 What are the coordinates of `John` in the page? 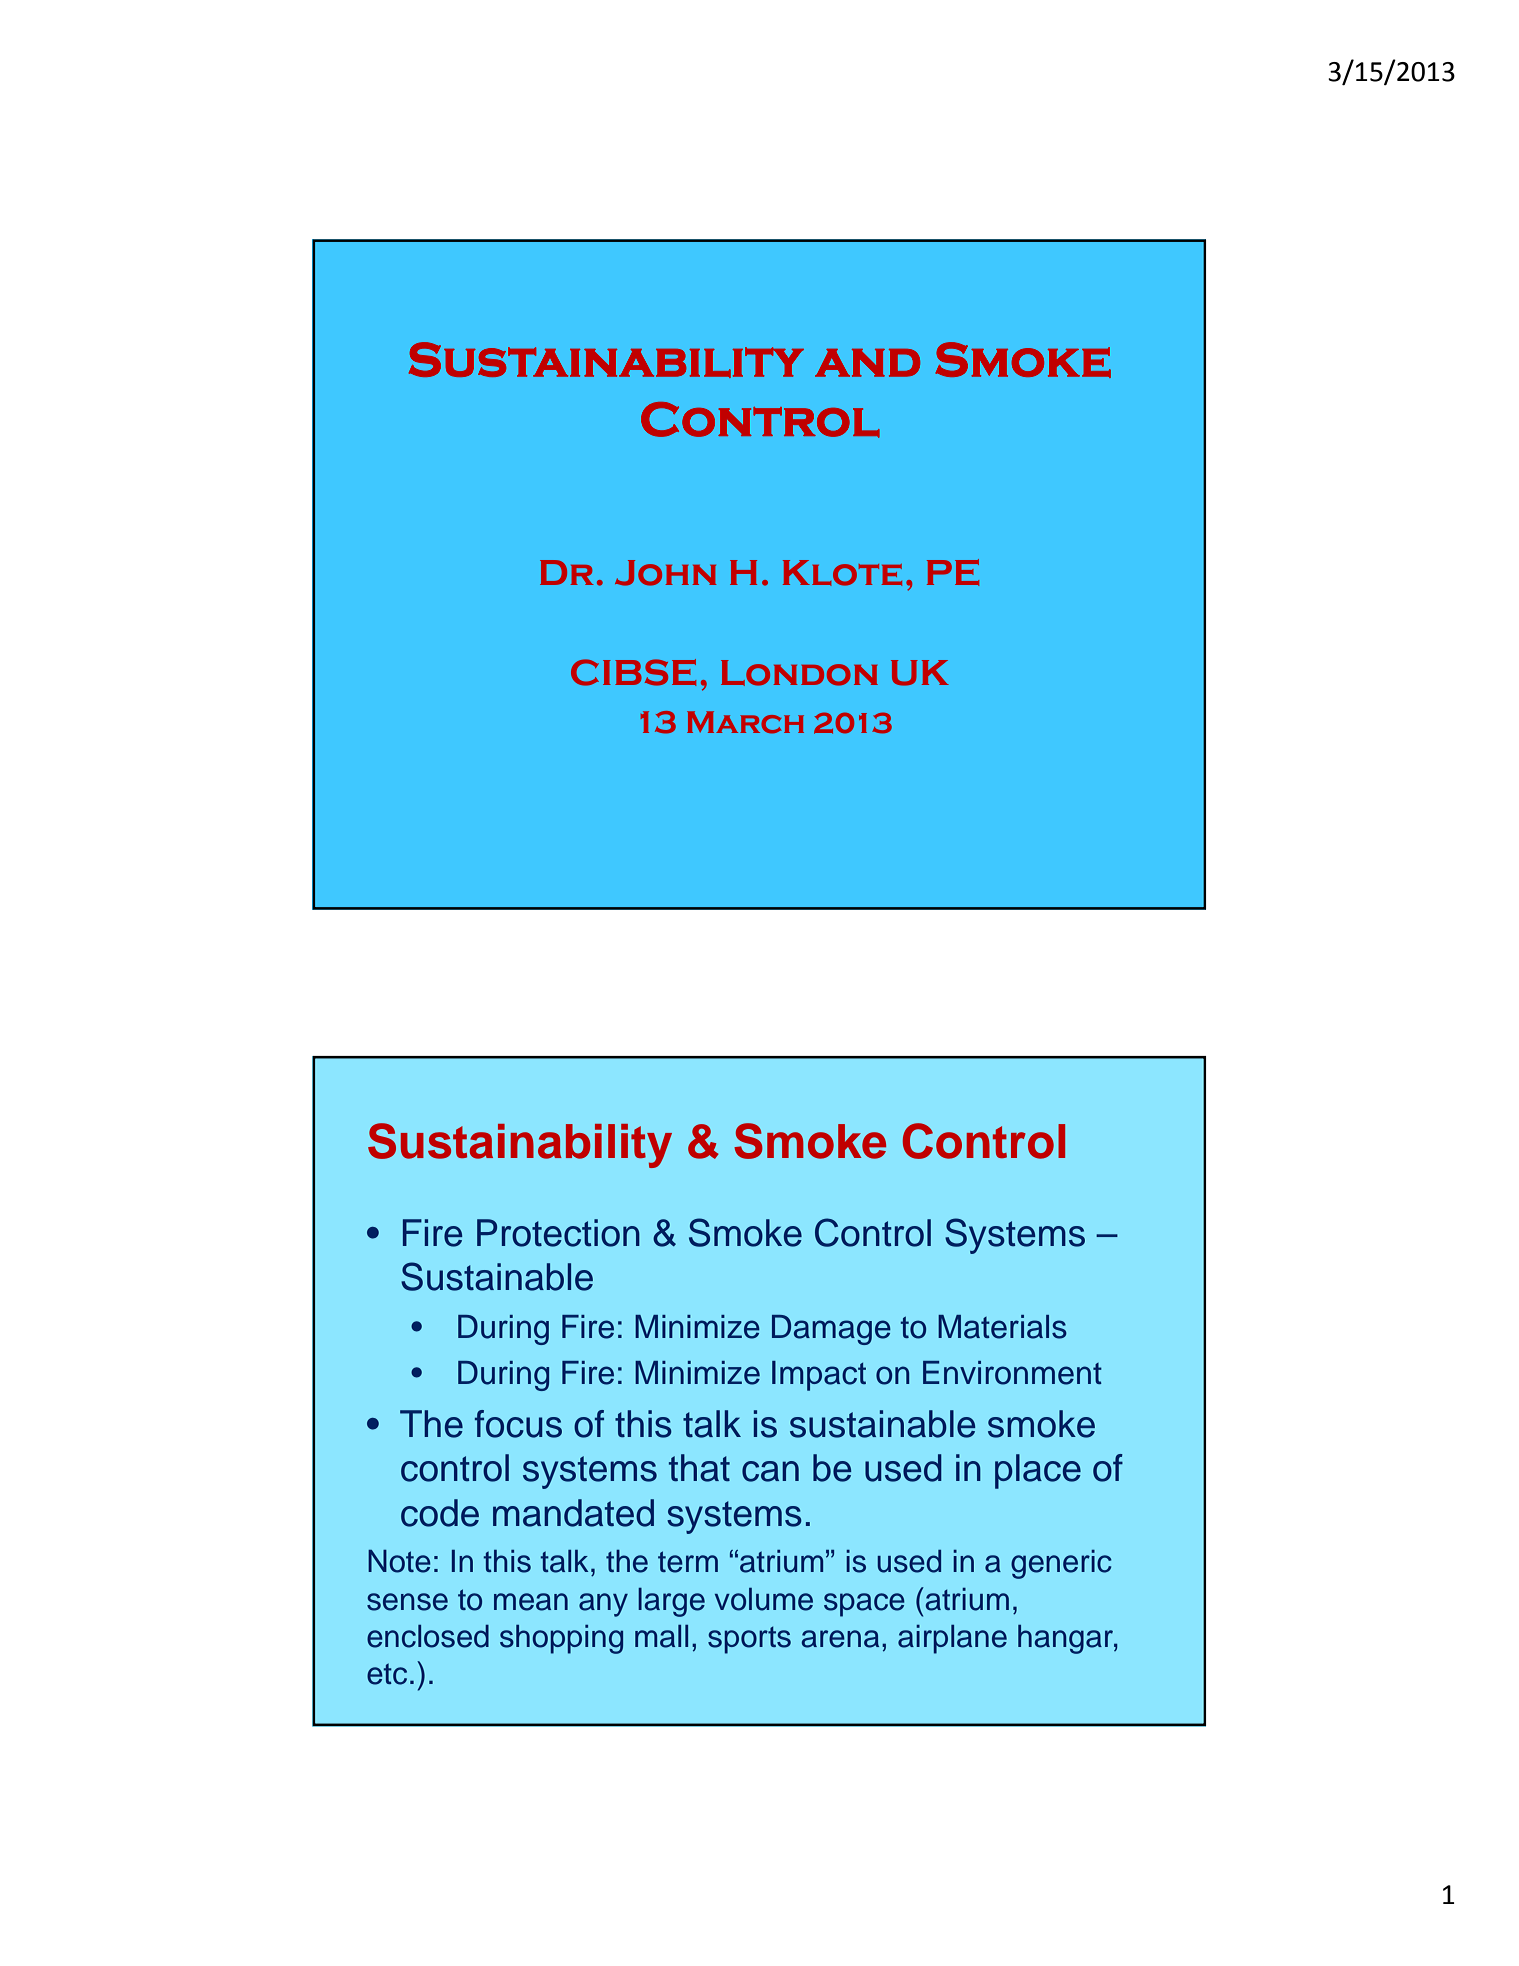 It's located at (665, 573).
